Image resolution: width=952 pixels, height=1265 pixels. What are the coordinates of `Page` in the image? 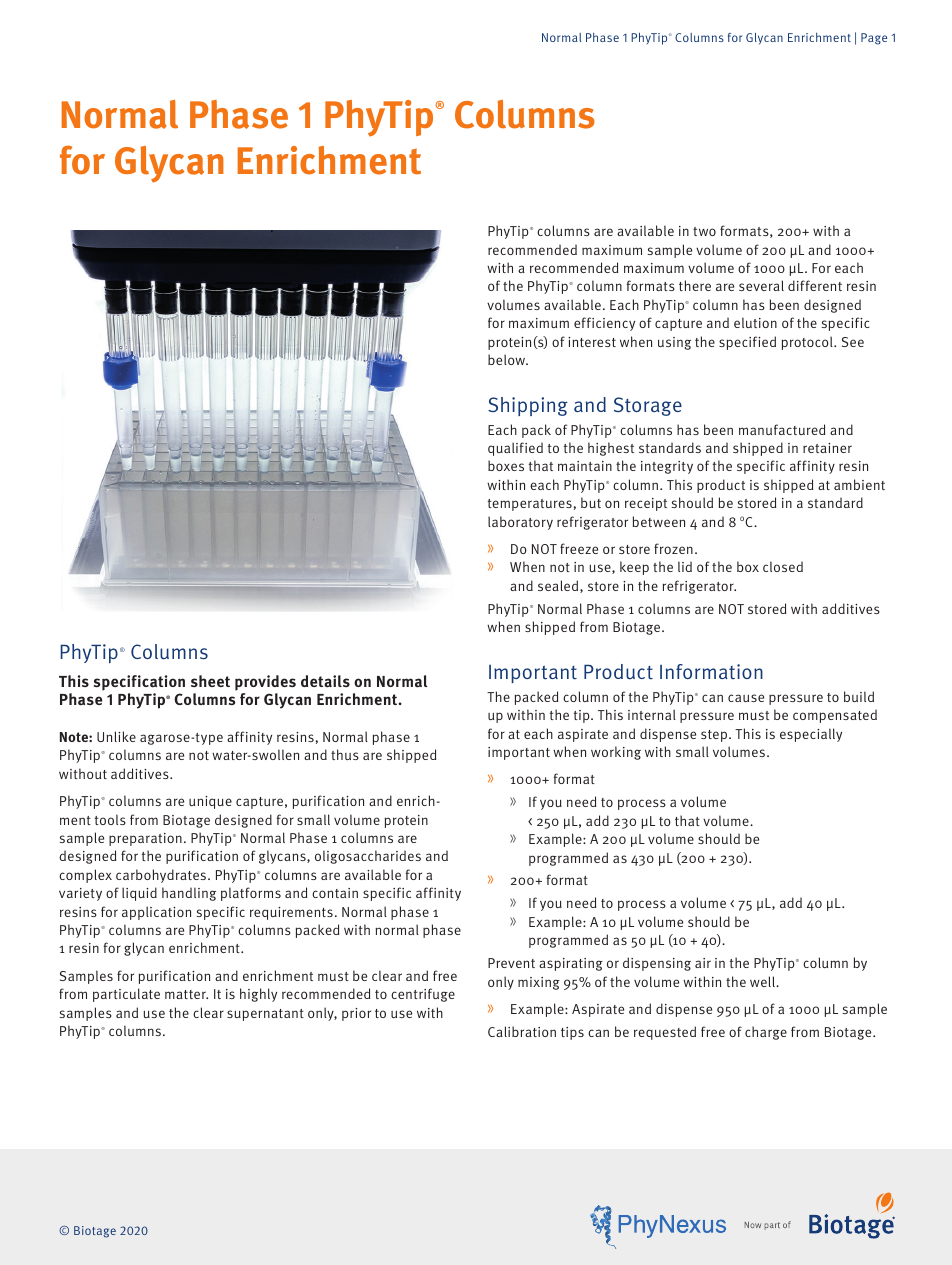 It's located at (874, 39).
